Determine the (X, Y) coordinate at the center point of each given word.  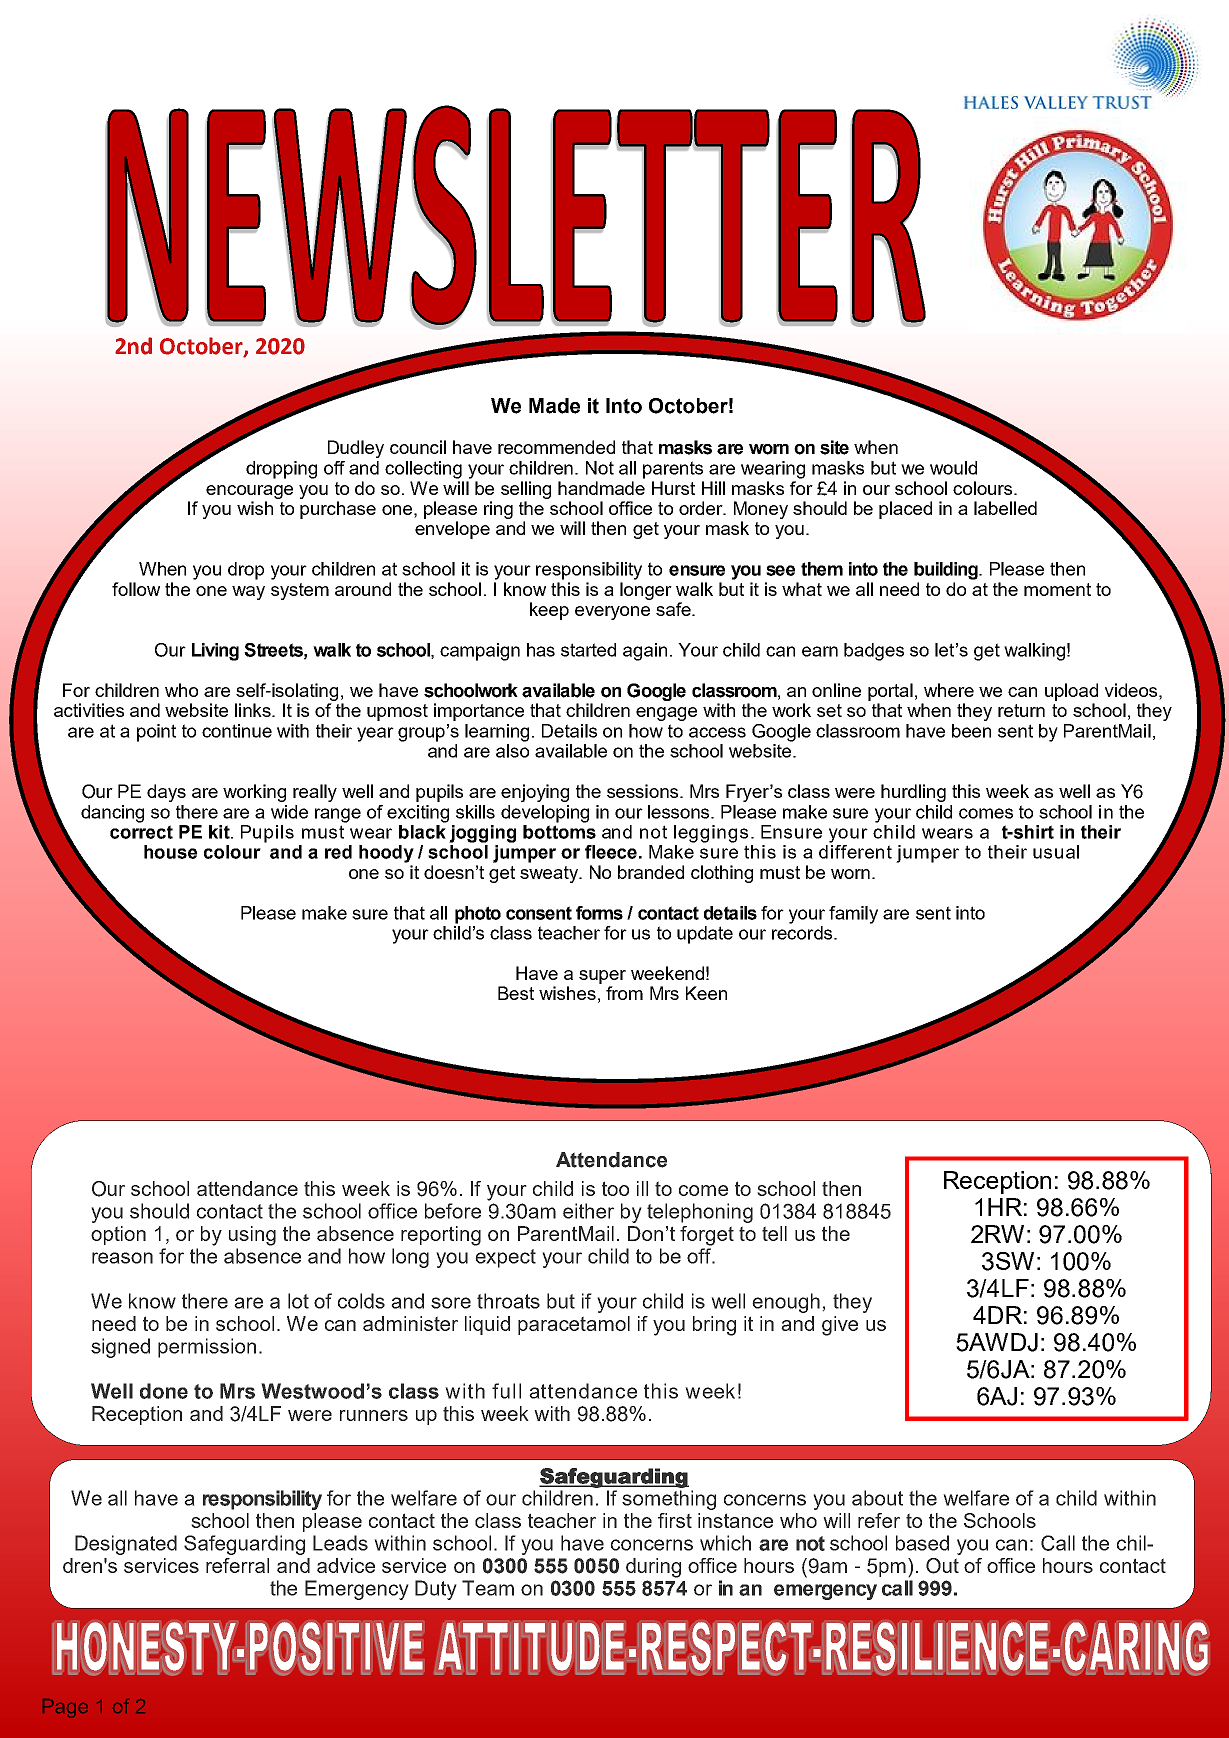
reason (122, 1258)
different (855, 852)
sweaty (550, 874)
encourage (249, 492)
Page (65, 1708)
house (170, 852)
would (953, 468)
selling (526, 490)
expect (505, 1258)
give (840, 1326)
